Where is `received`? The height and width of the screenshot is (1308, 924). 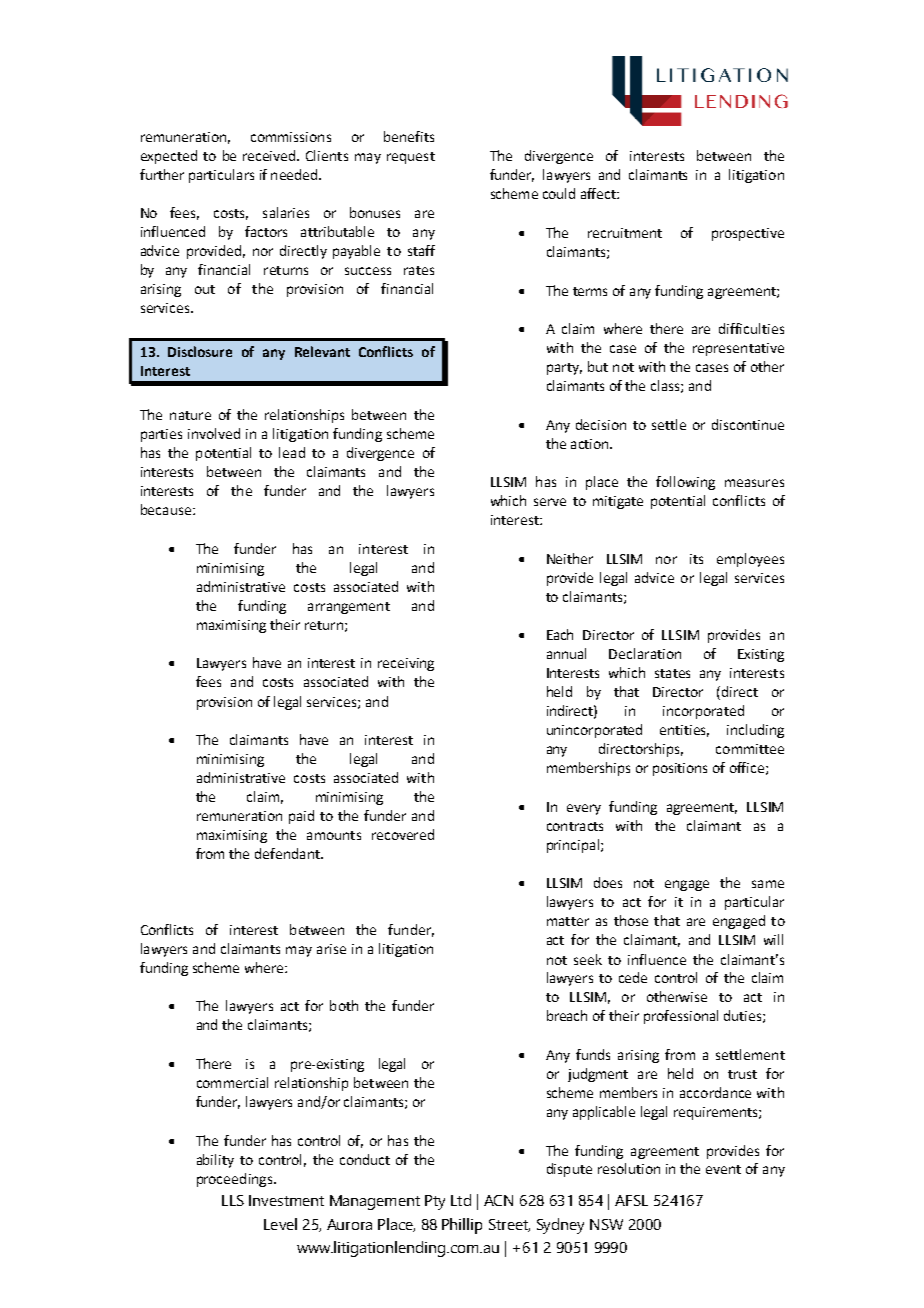 received is located at coordinates (270, 155).
